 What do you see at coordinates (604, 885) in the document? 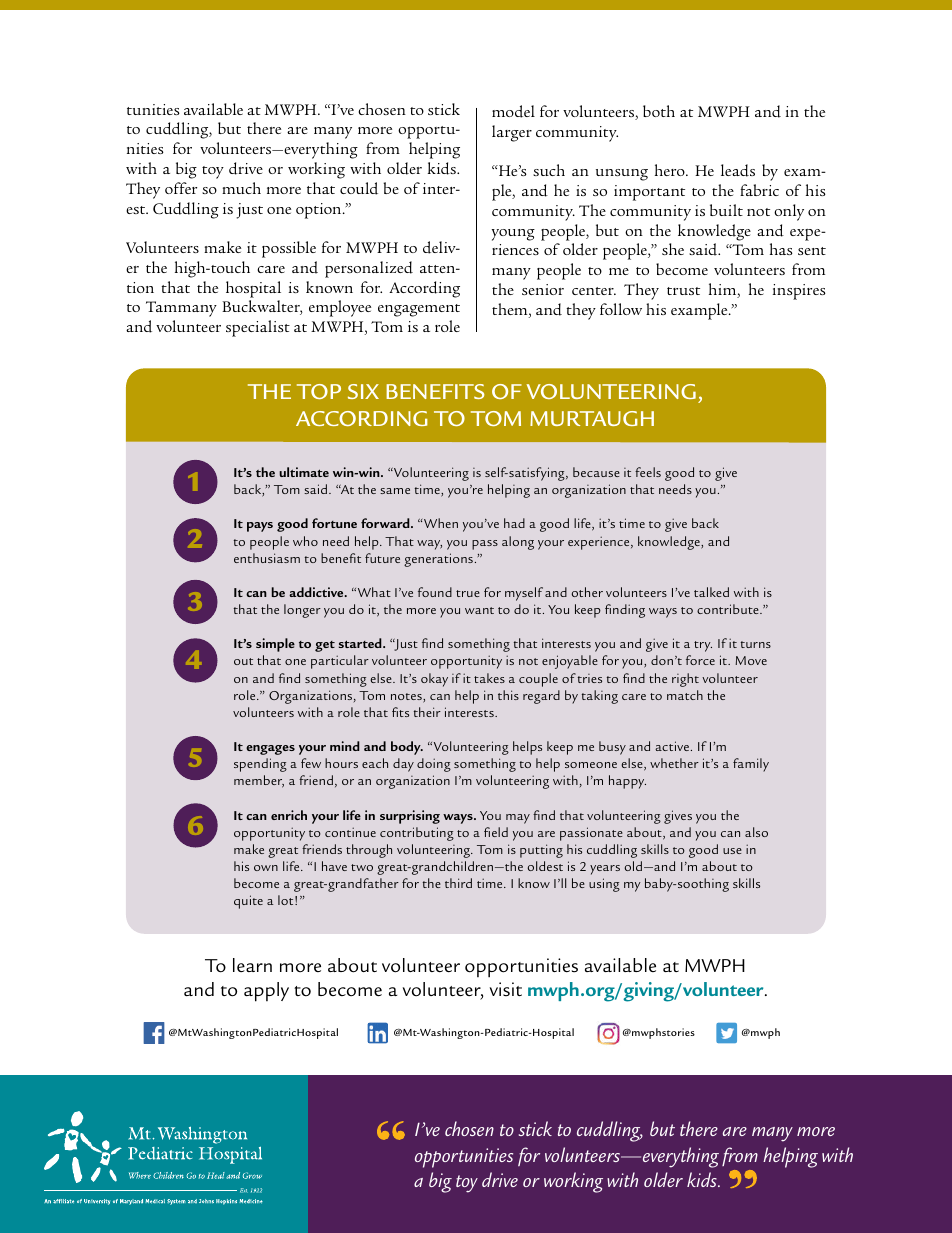
I see `using` at bounding box center [604, 885].
